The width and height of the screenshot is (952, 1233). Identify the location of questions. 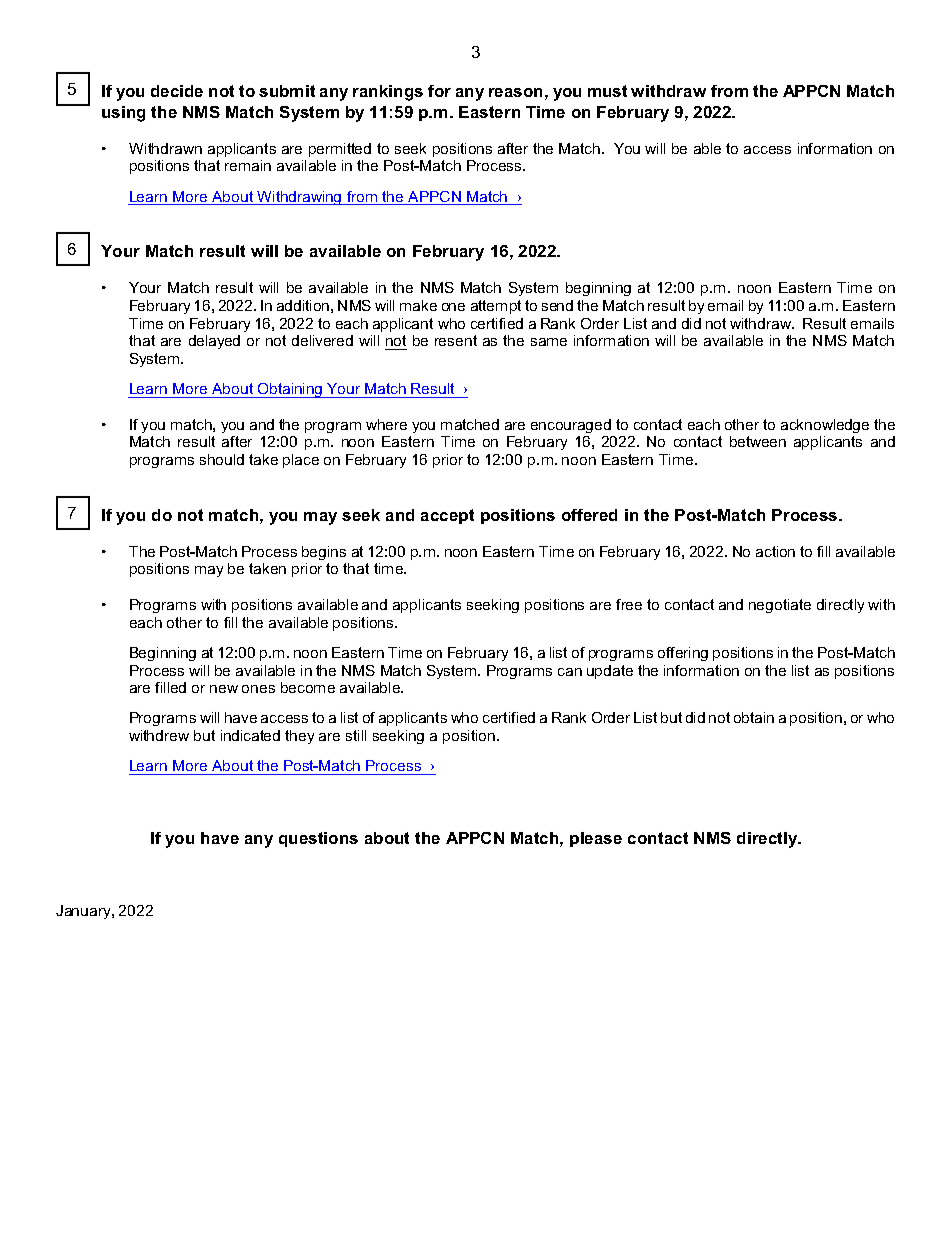
(318, 839).
